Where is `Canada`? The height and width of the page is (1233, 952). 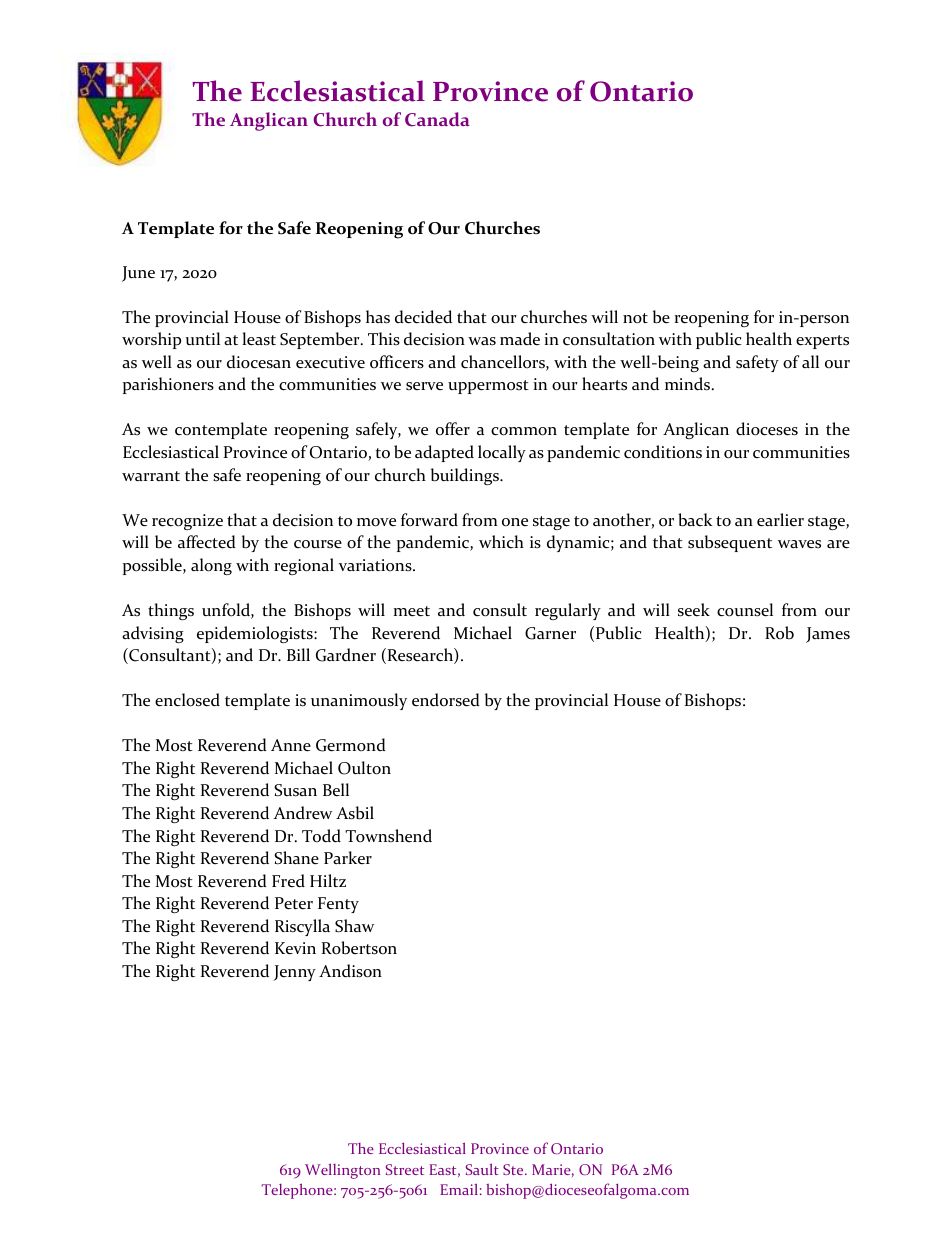 Canada is located at coordinates (437, 119).
